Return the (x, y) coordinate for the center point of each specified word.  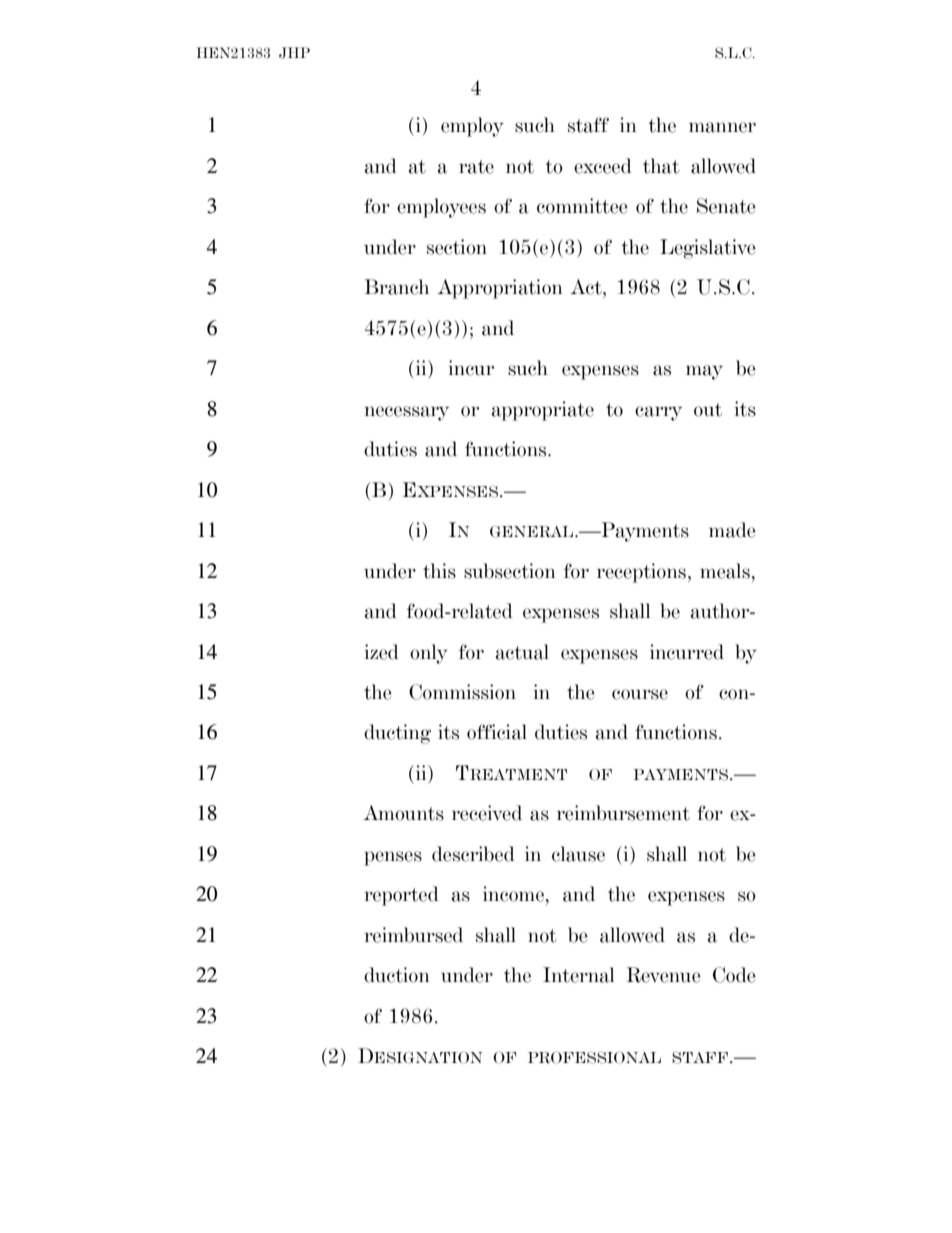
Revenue (663, 975)
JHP (294, 53)
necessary (407, 413)
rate (476, 167)
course (640, 694)
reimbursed (414, 935)
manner (722, 127)
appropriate (543, 411)
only (429, 654)
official (497, 732)
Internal (578, 975)
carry (658, 413)
